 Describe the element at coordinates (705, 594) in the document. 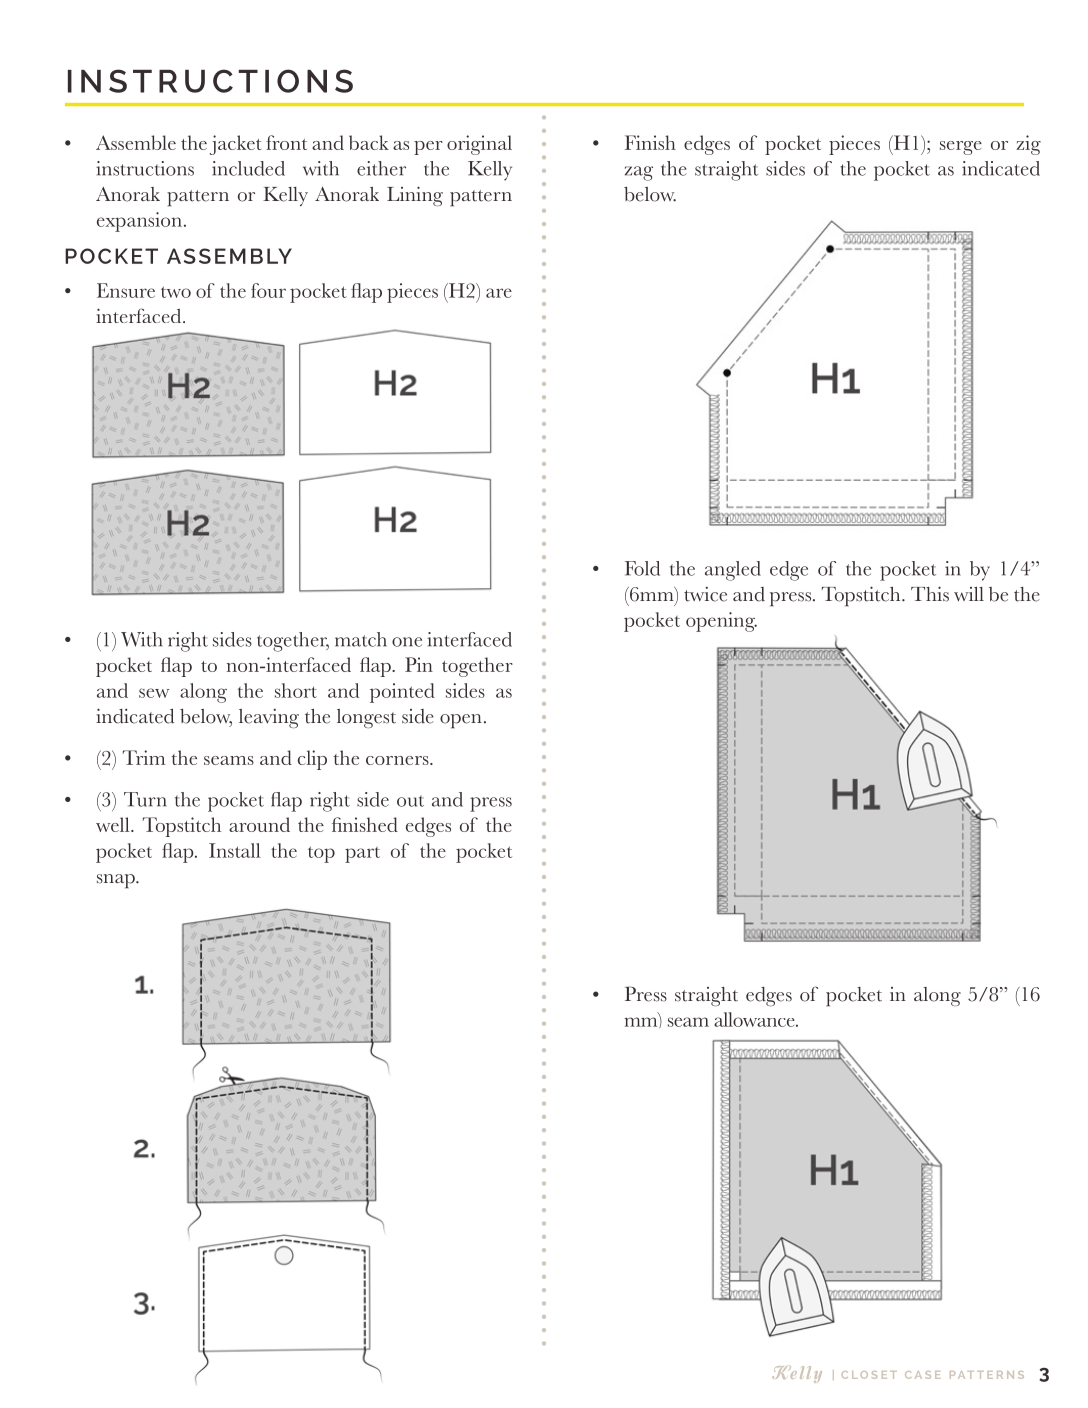

I see `twice` at that location.
